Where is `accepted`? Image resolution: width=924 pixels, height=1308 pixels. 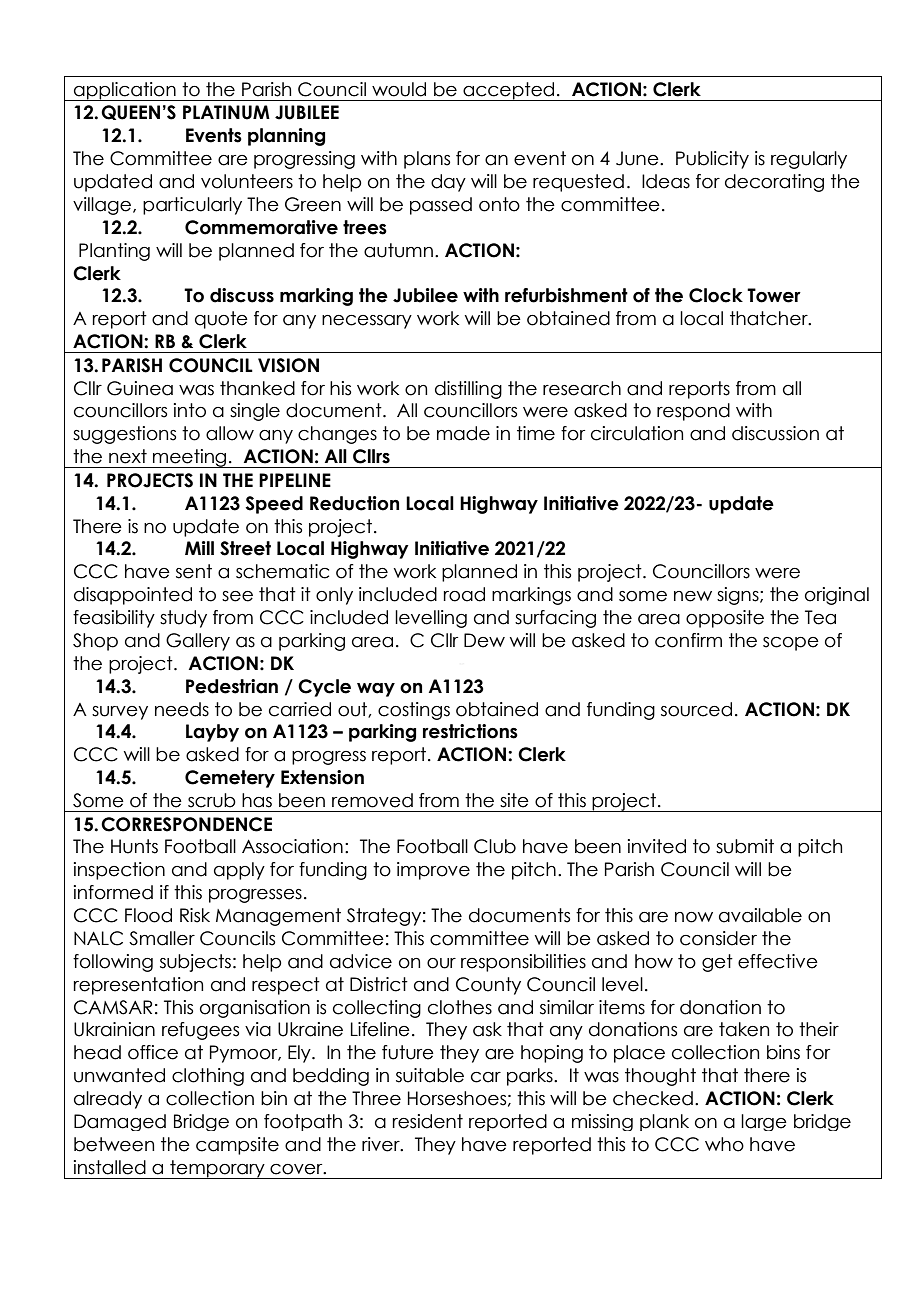
accepted is located at coordinates (509, 91).
